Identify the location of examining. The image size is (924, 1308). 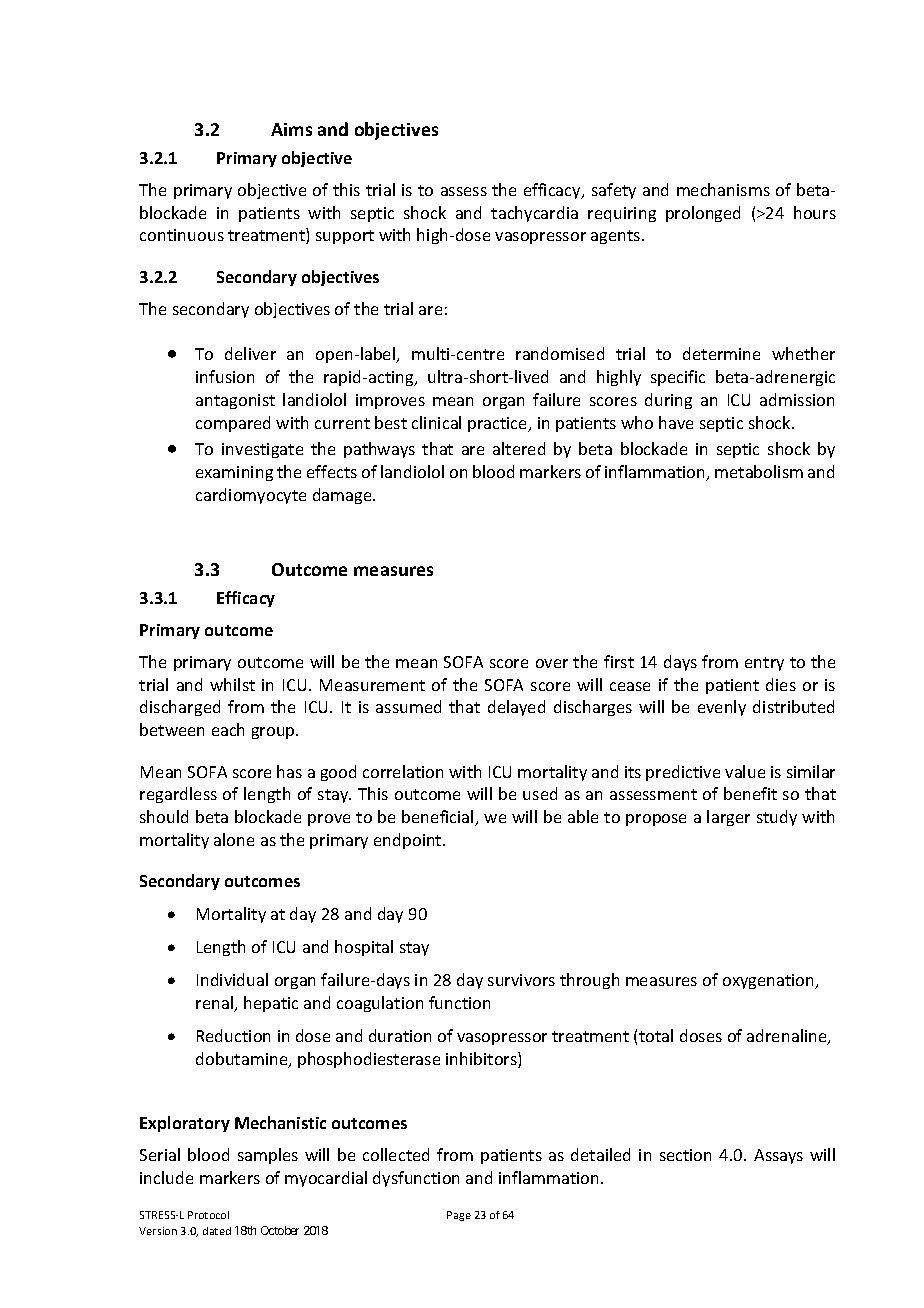
(234, 473).
